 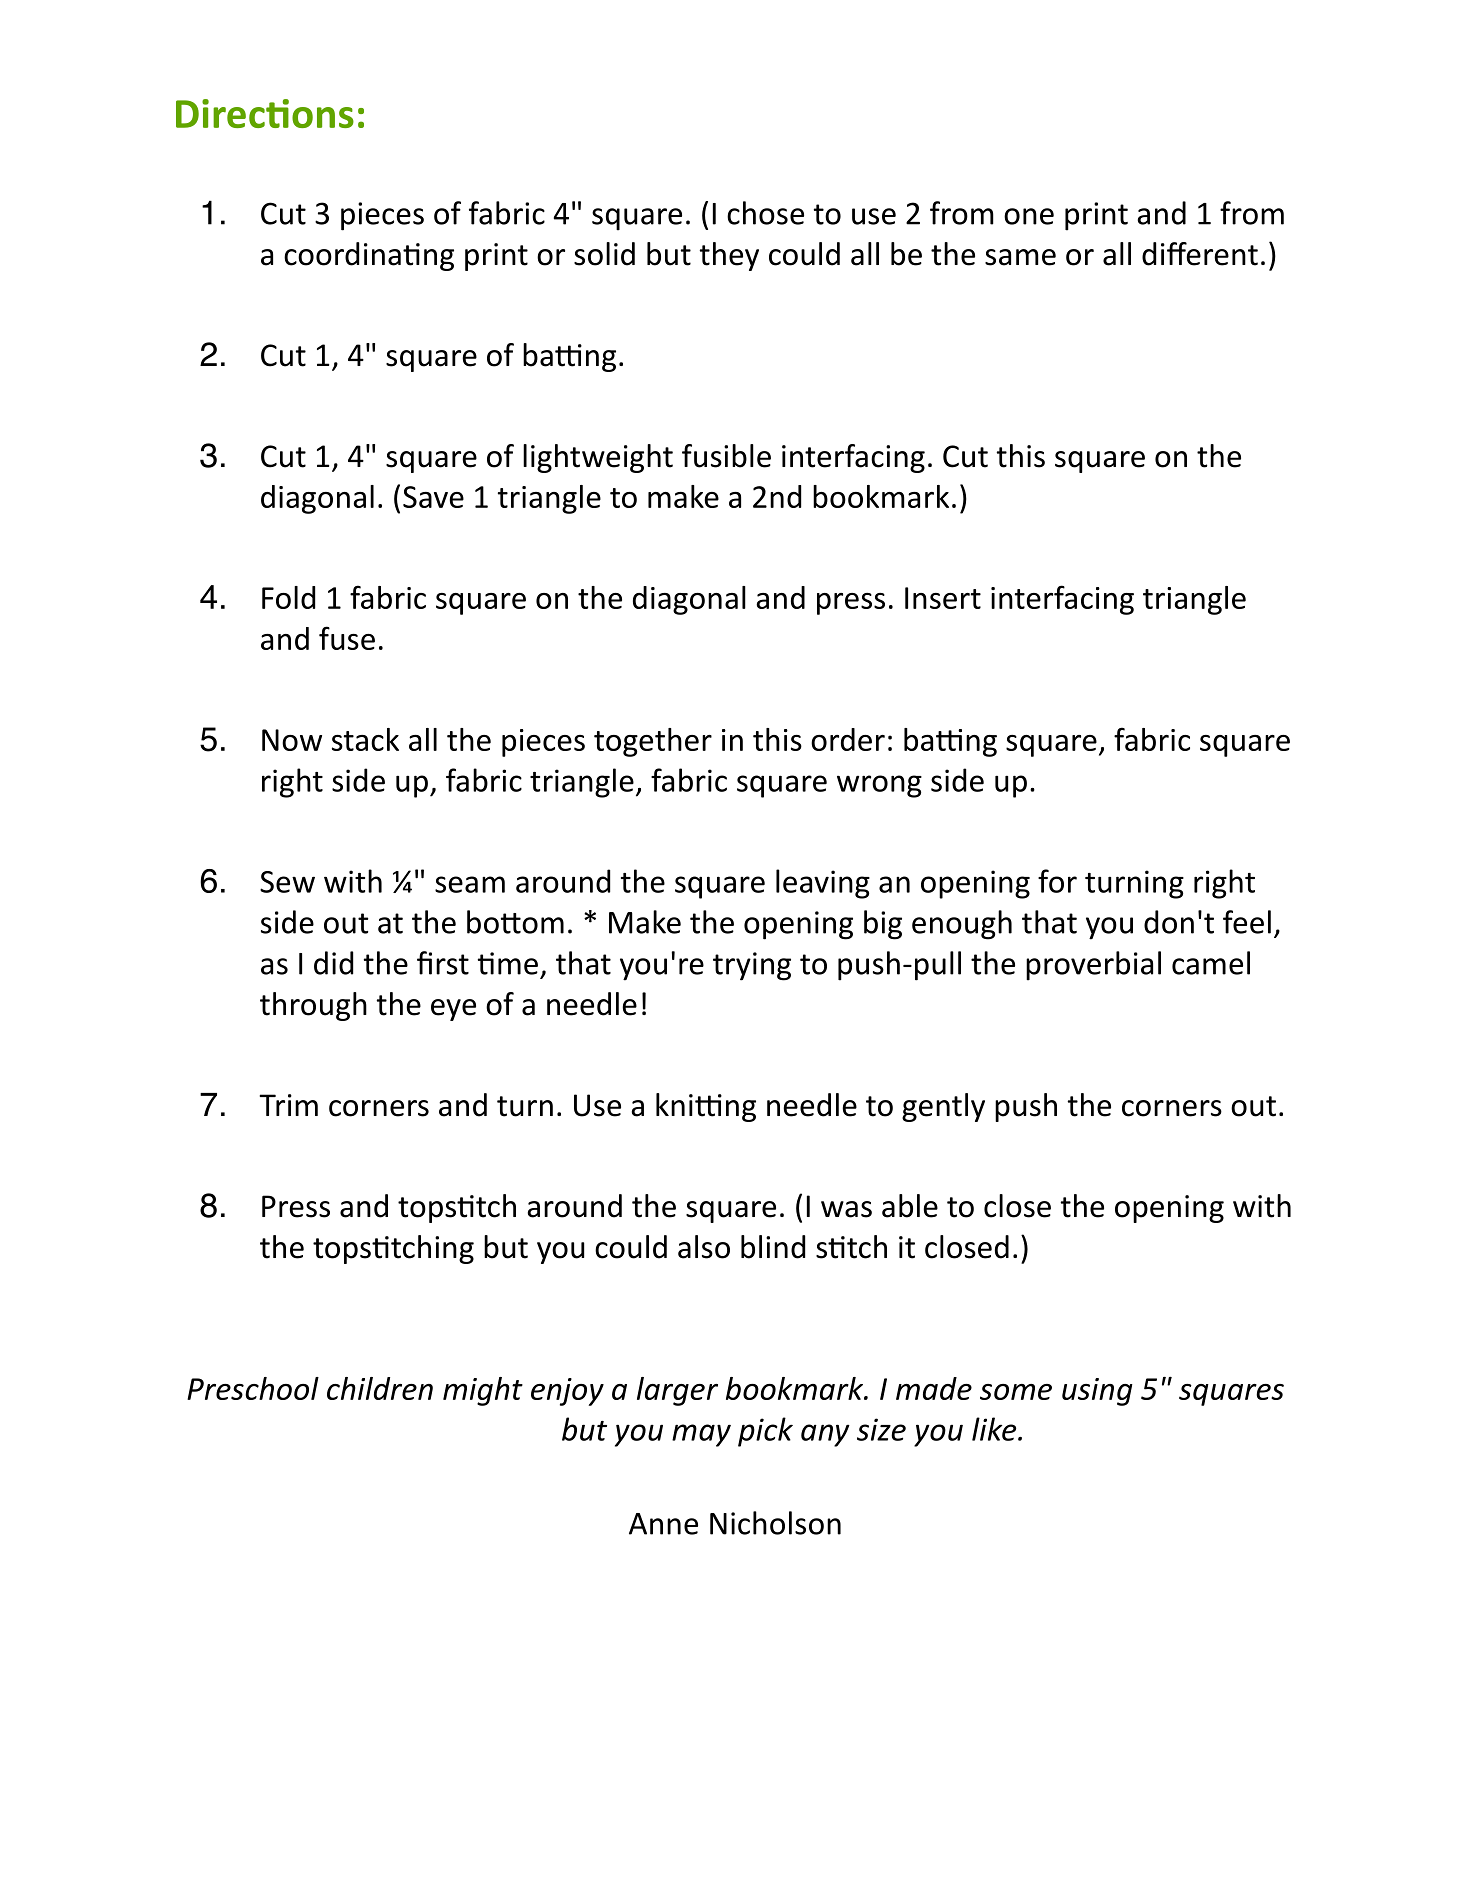 I want to click on using, so click(x=1097, y=1392).
